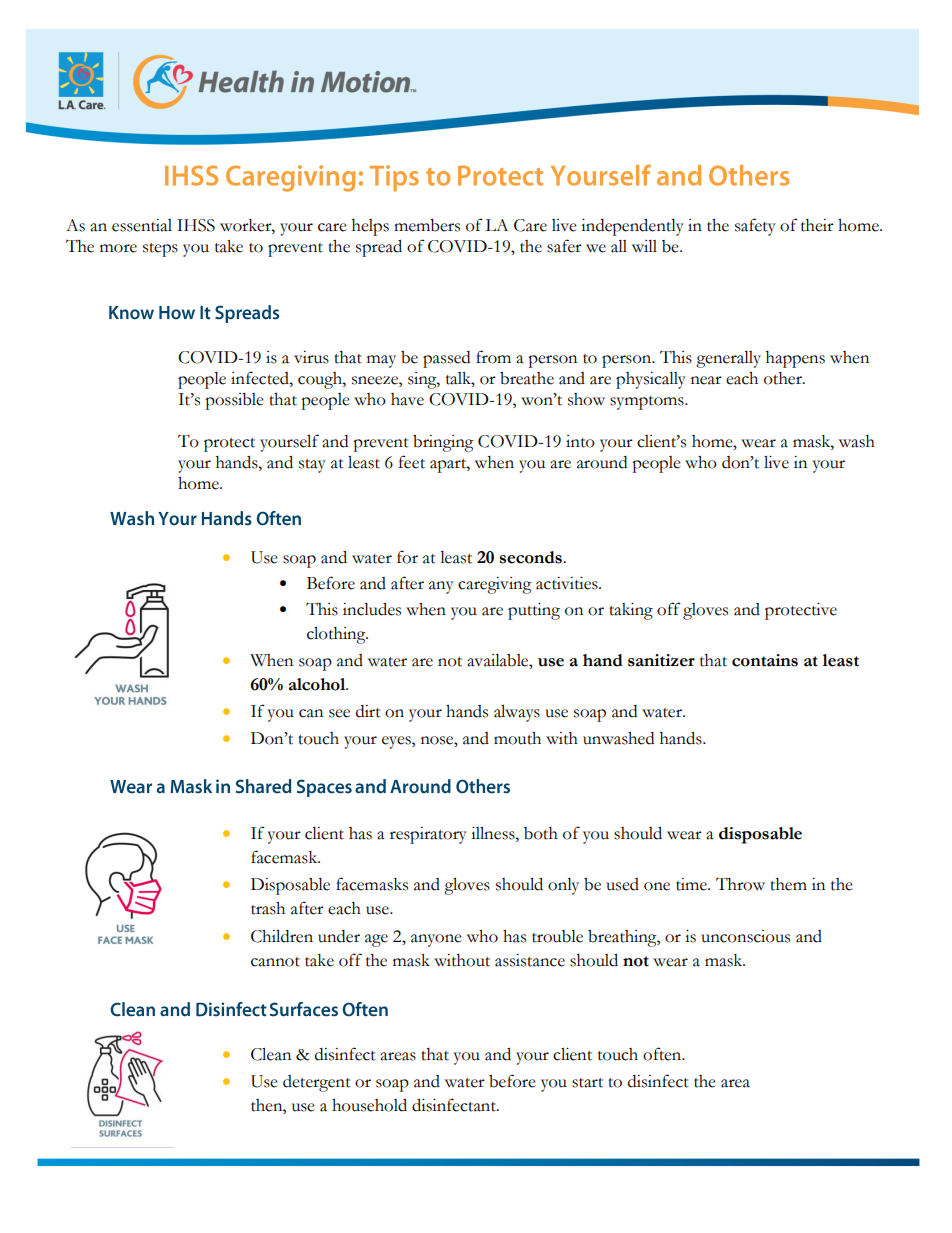 The height and width of the page is (1233, 952). Describe the element at coordinates (271, 1054) in the page. I see `Clean` at that location.
